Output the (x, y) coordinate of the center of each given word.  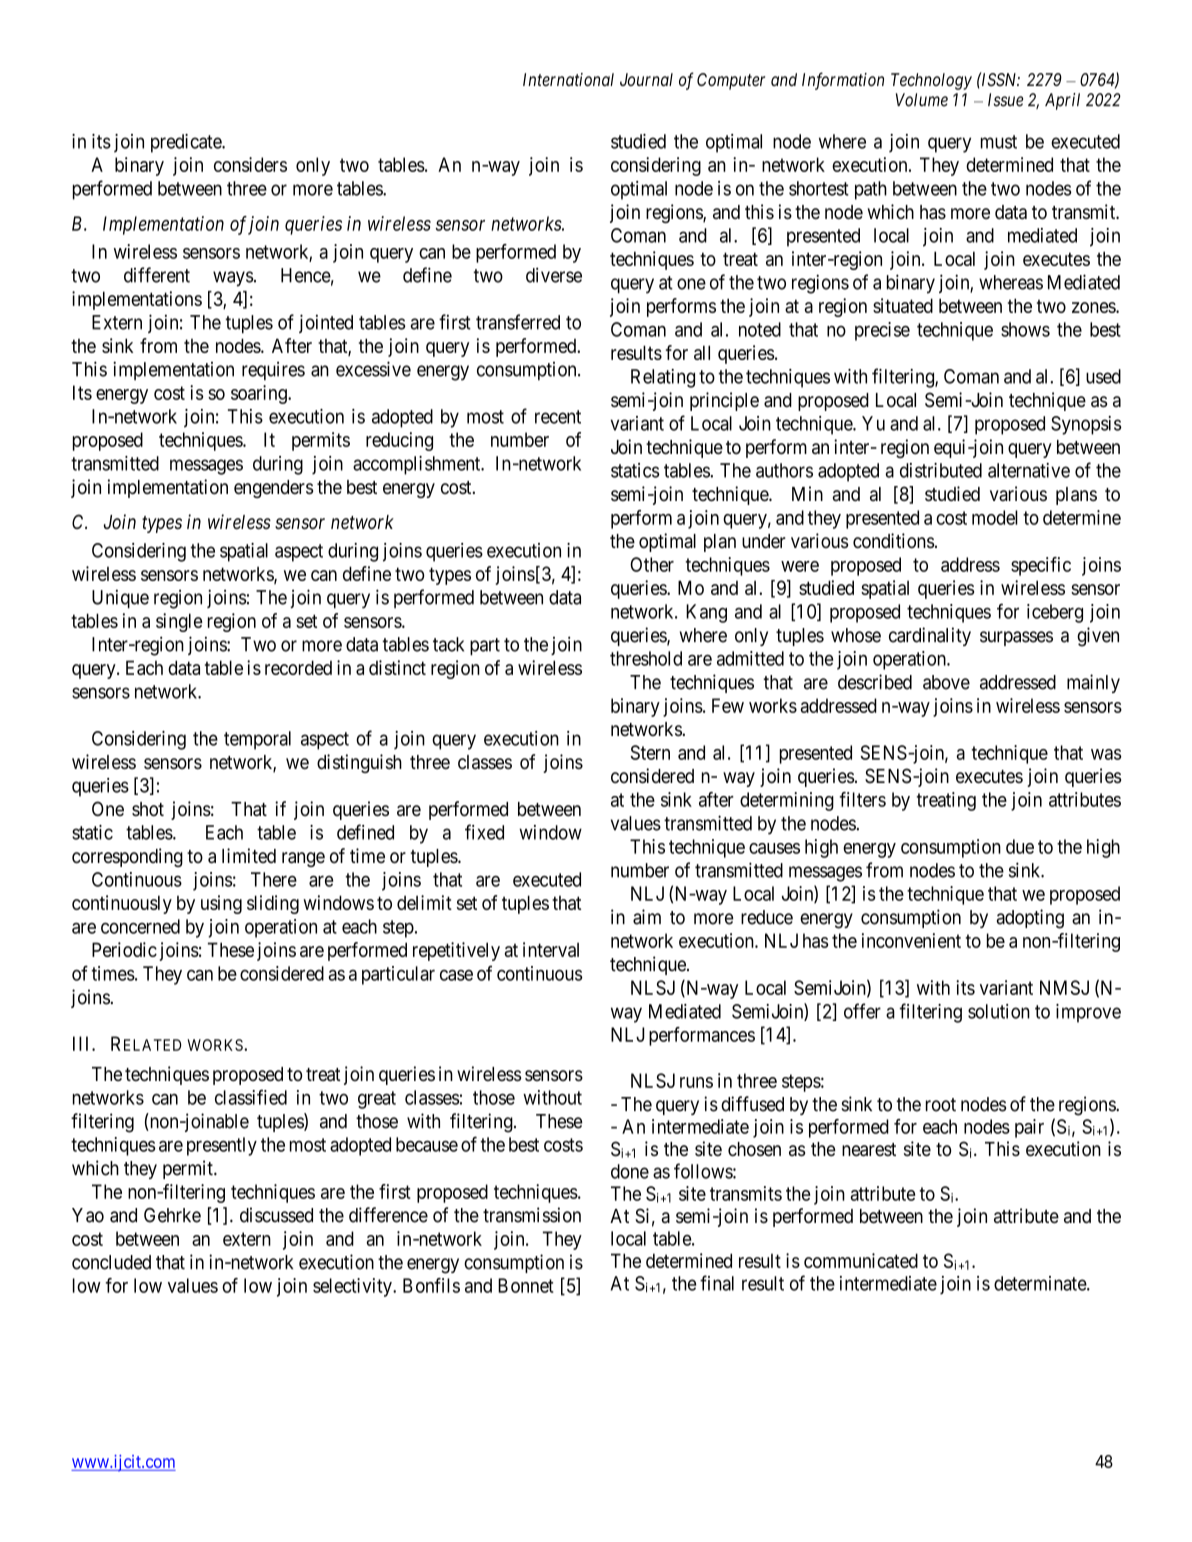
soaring (260, 394)
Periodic (124, 949)
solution (999, 1011)
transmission (532, 1215)
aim (647, 917)
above (946, 682)
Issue (1005, 100)
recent (558, 417)
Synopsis (1086, 425)
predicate (187, 143)
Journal (646, 79)
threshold (646, 658)
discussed (276, 1215)
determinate (1041, 1283)
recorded (298, 667)
